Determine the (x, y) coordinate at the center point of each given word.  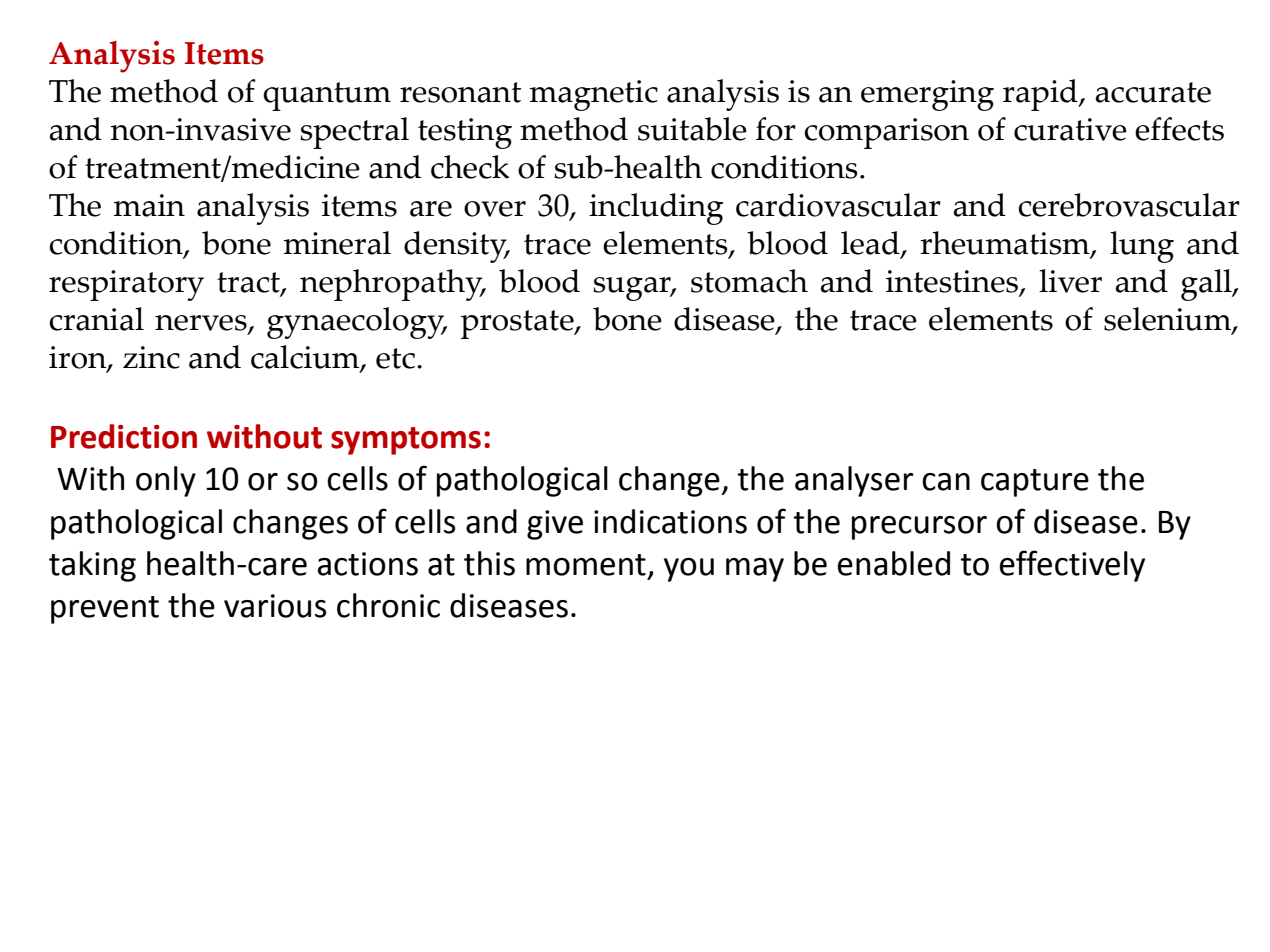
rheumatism (1006, 244)
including (656, 209)
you (689, 570)
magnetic (594, 95)
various (275, 606)
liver (1070, 281)
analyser (854, 481)
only (166, 481)
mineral (337, 243)
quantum (327, 96)
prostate (518, 324)
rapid (1041, 95)
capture (1035, 483)
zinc (151, 357)
